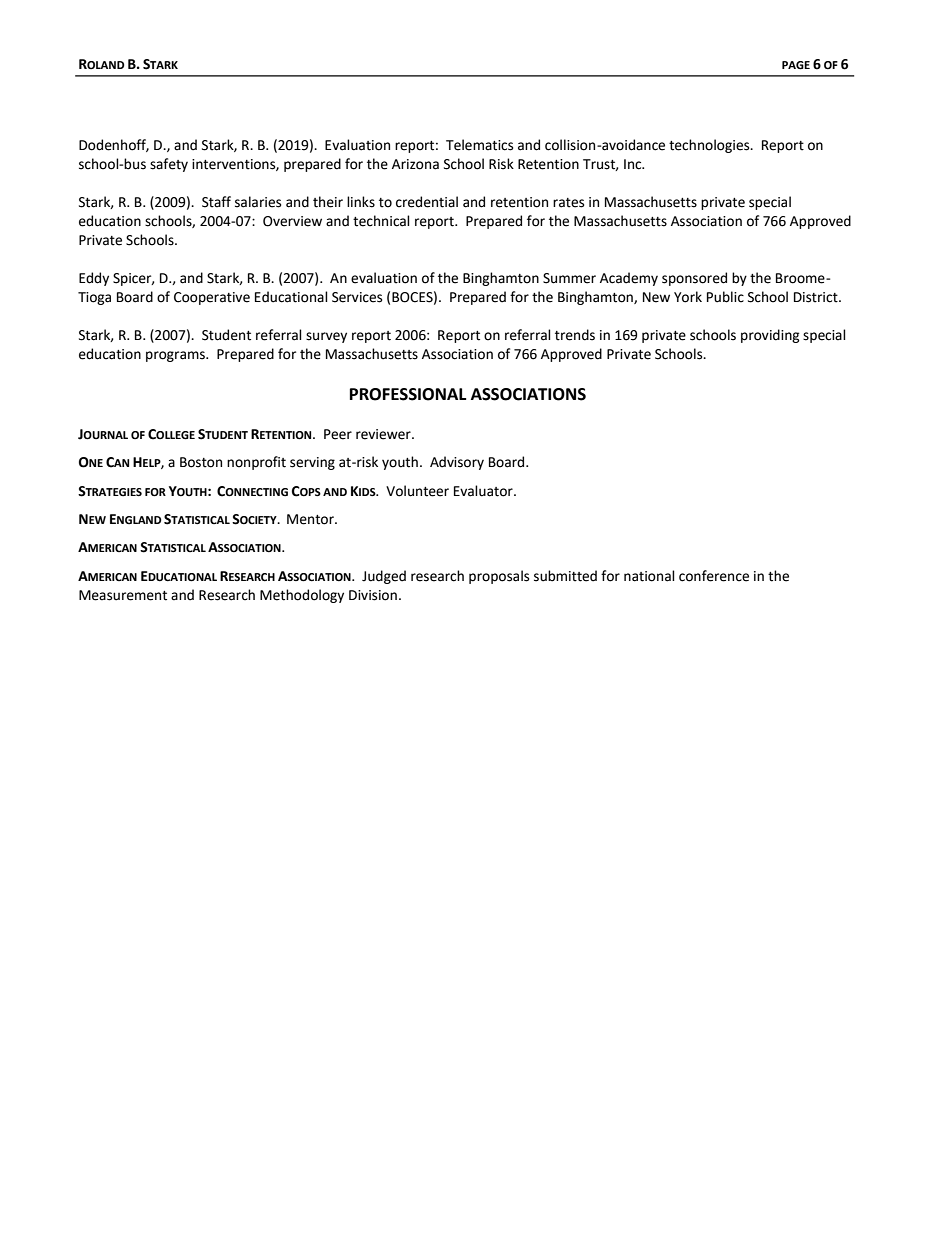 Image resolution: width=952 pixels, height=1233 pixels. I want to click on proposals, so click(499, 577).
